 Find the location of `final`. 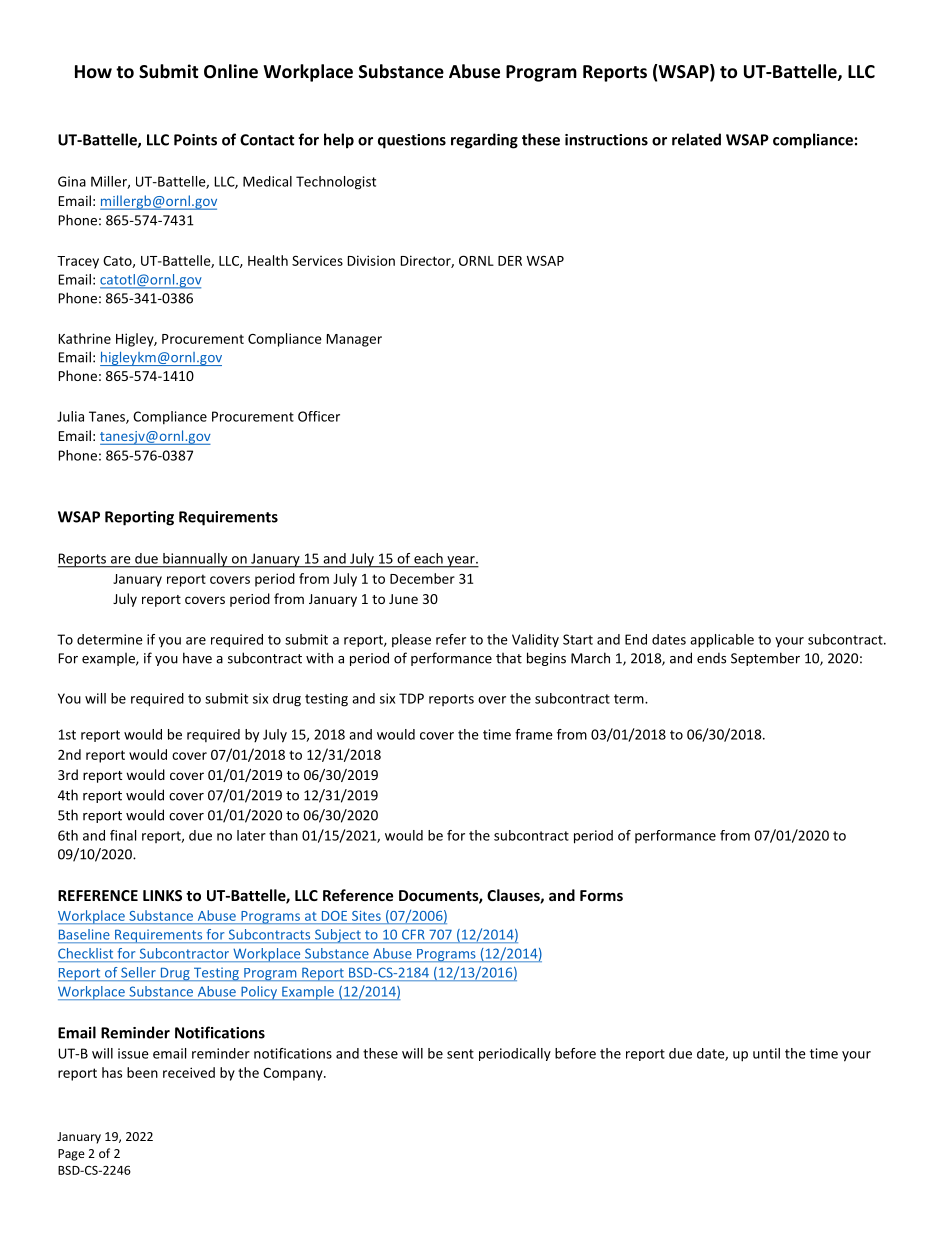

final is located at coordinates (123, 835).
